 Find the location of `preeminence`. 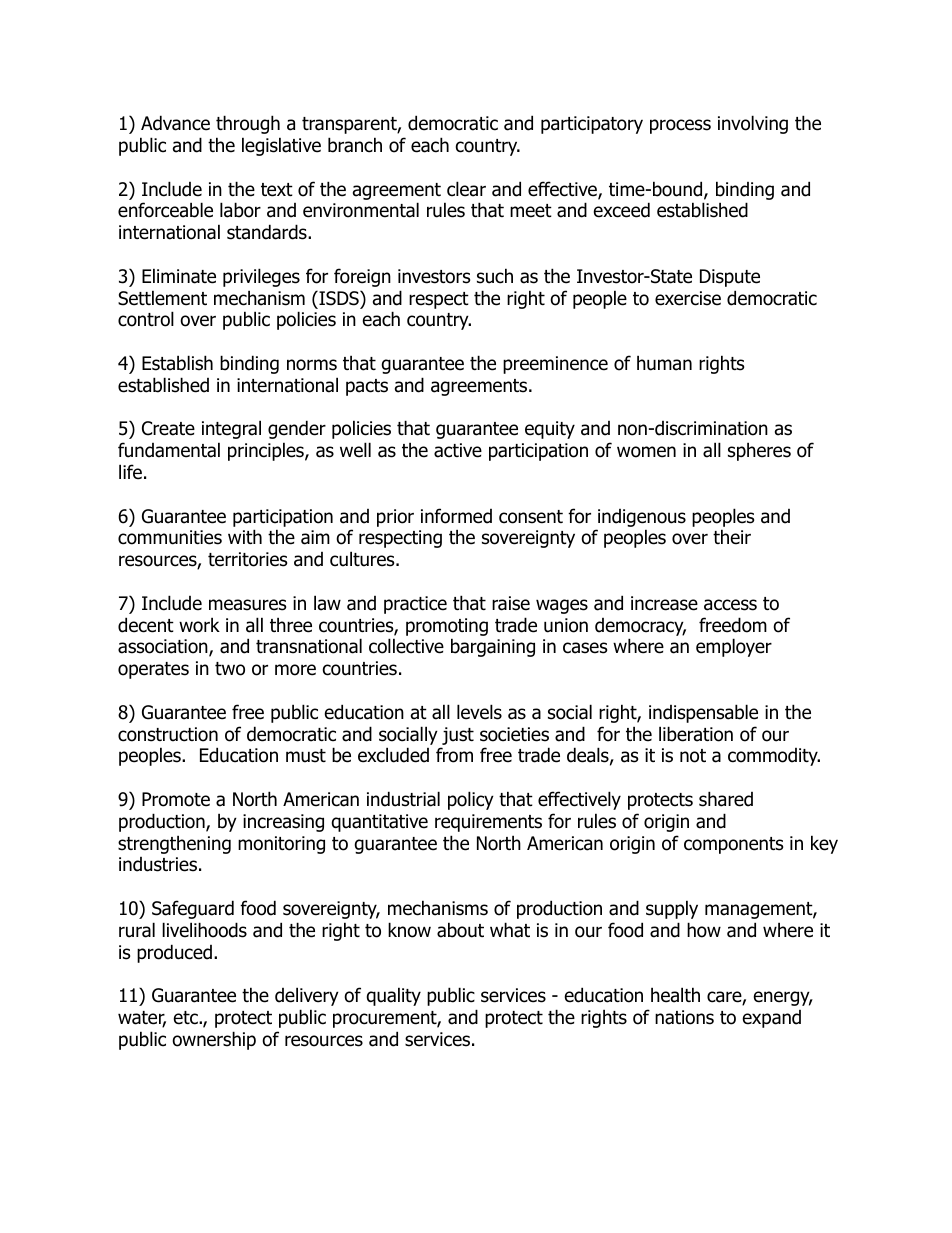

preeminence is located at coordinates (555, 365).
